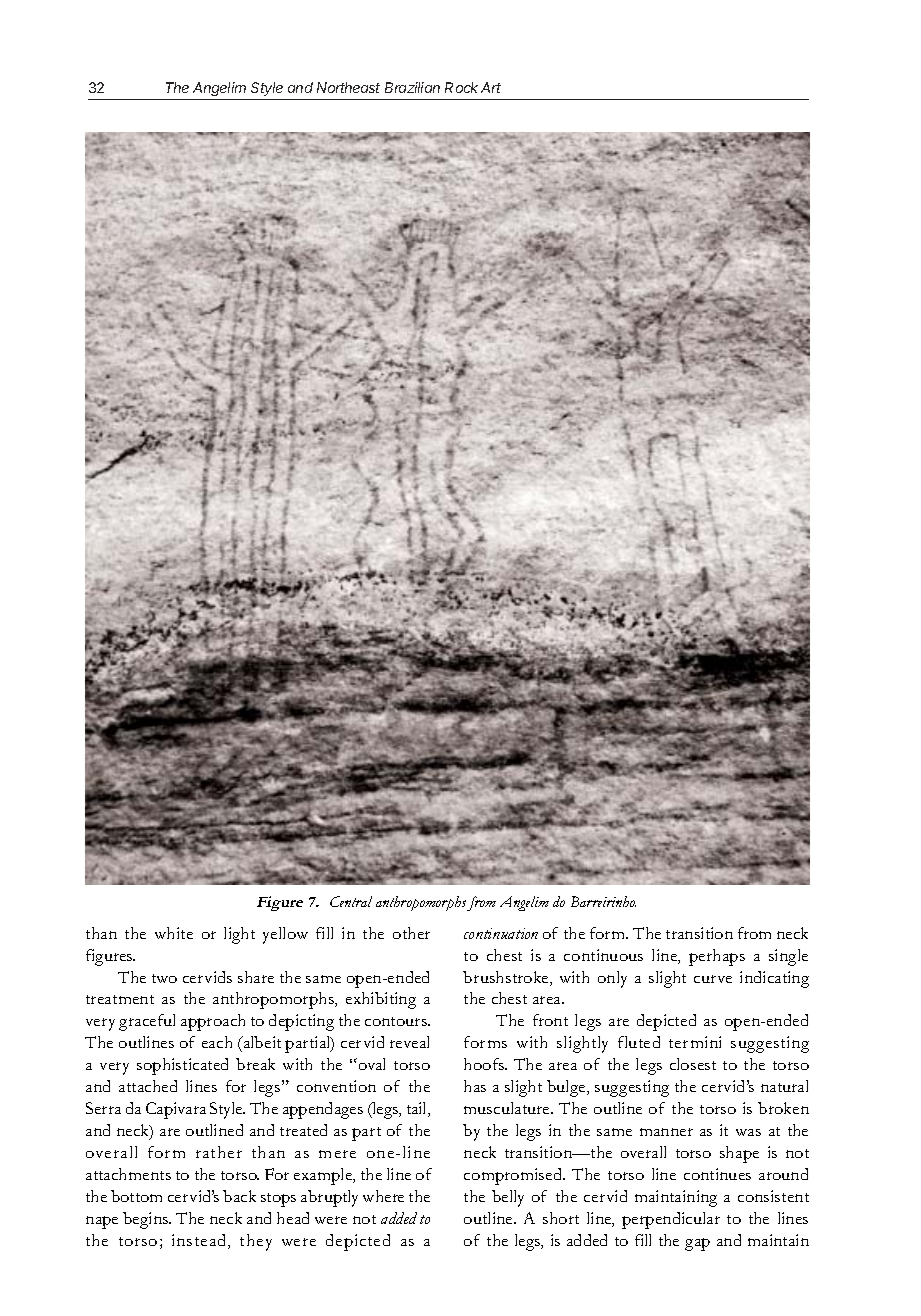 Image resolution: width=921 pixels, height=1316 pixels. I want to click on white, so click(174, 933).
